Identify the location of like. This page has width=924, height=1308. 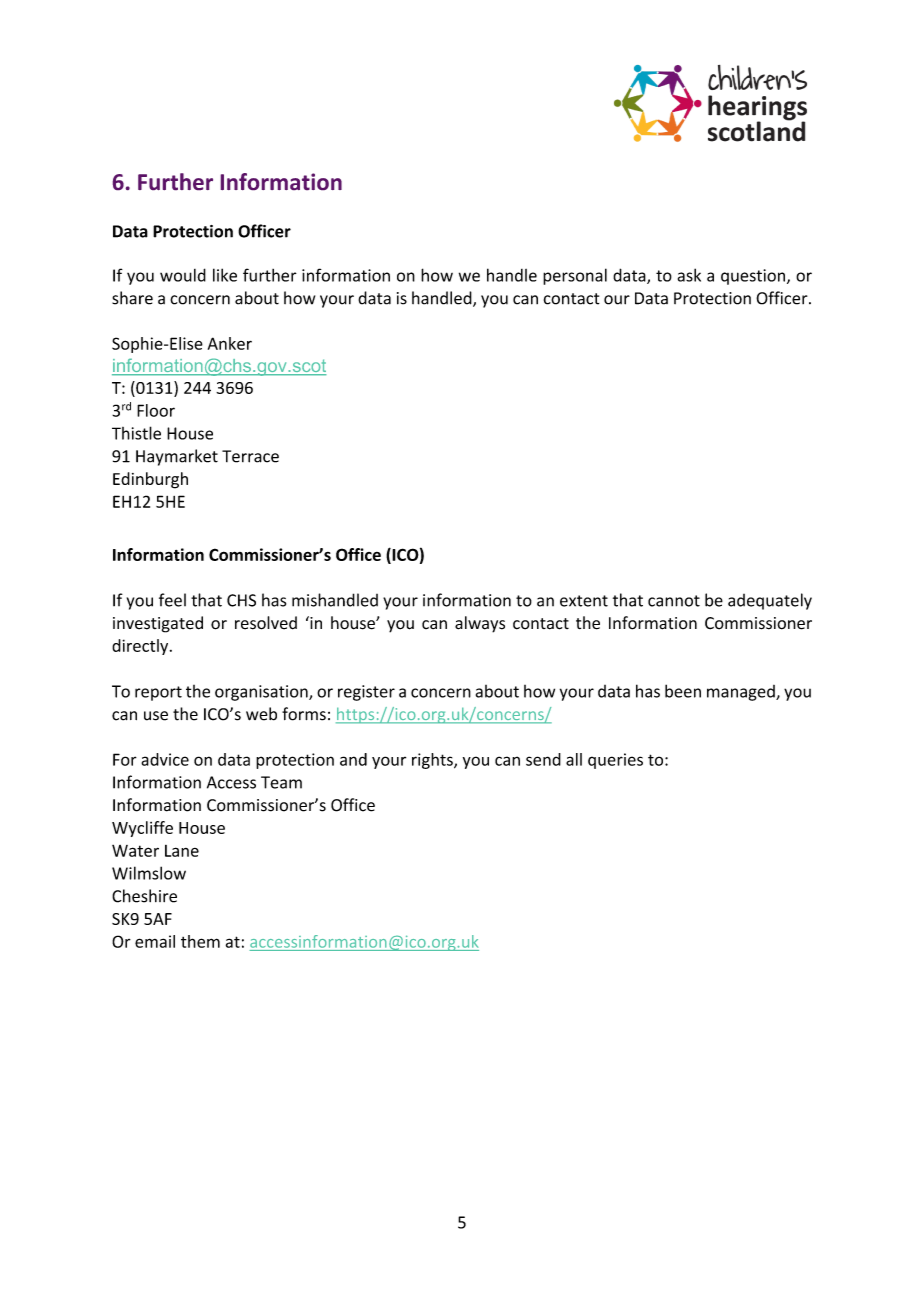
(225, 275).
